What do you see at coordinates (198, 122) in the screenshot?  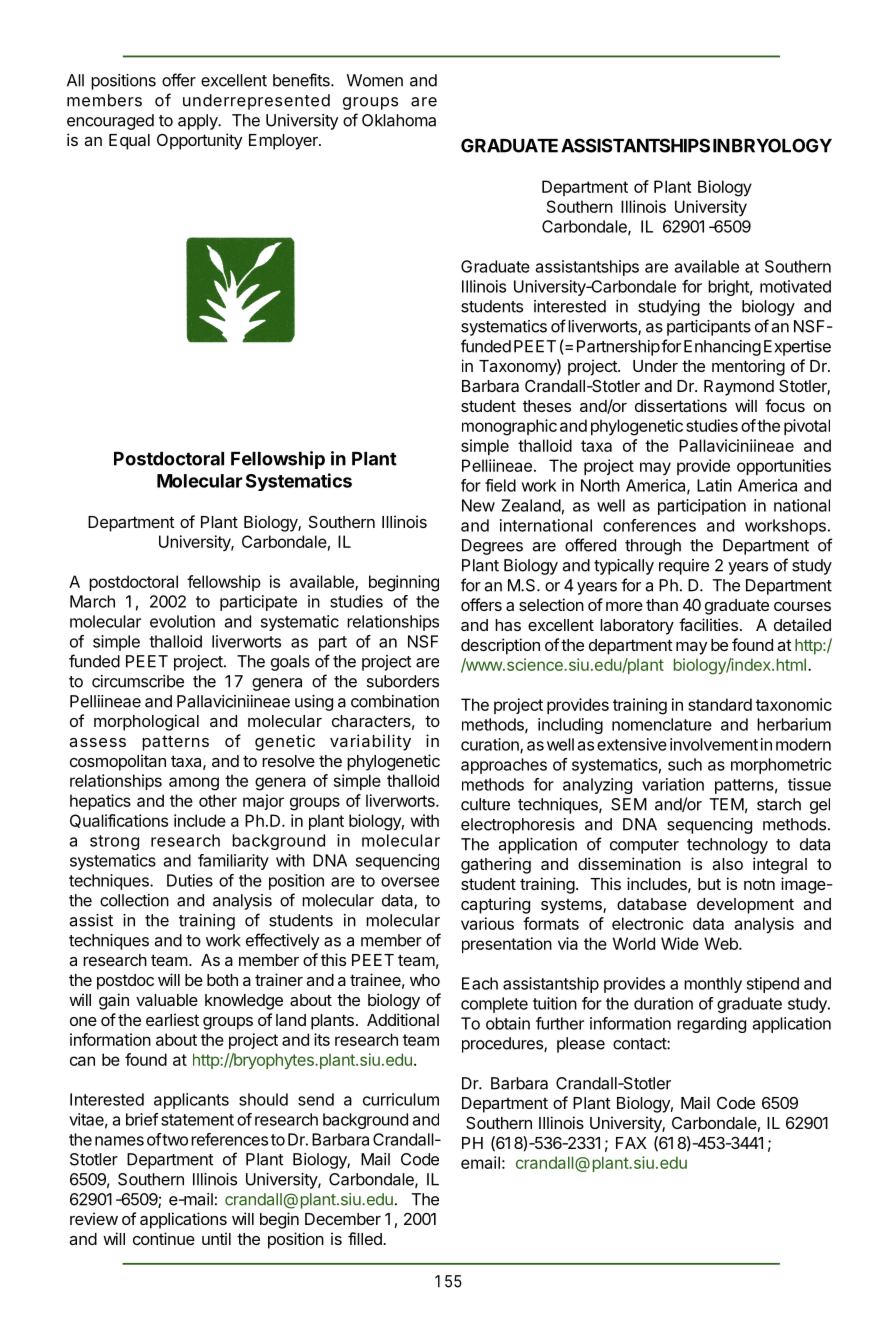 I see `apply` at bounding box center [198, 122].
